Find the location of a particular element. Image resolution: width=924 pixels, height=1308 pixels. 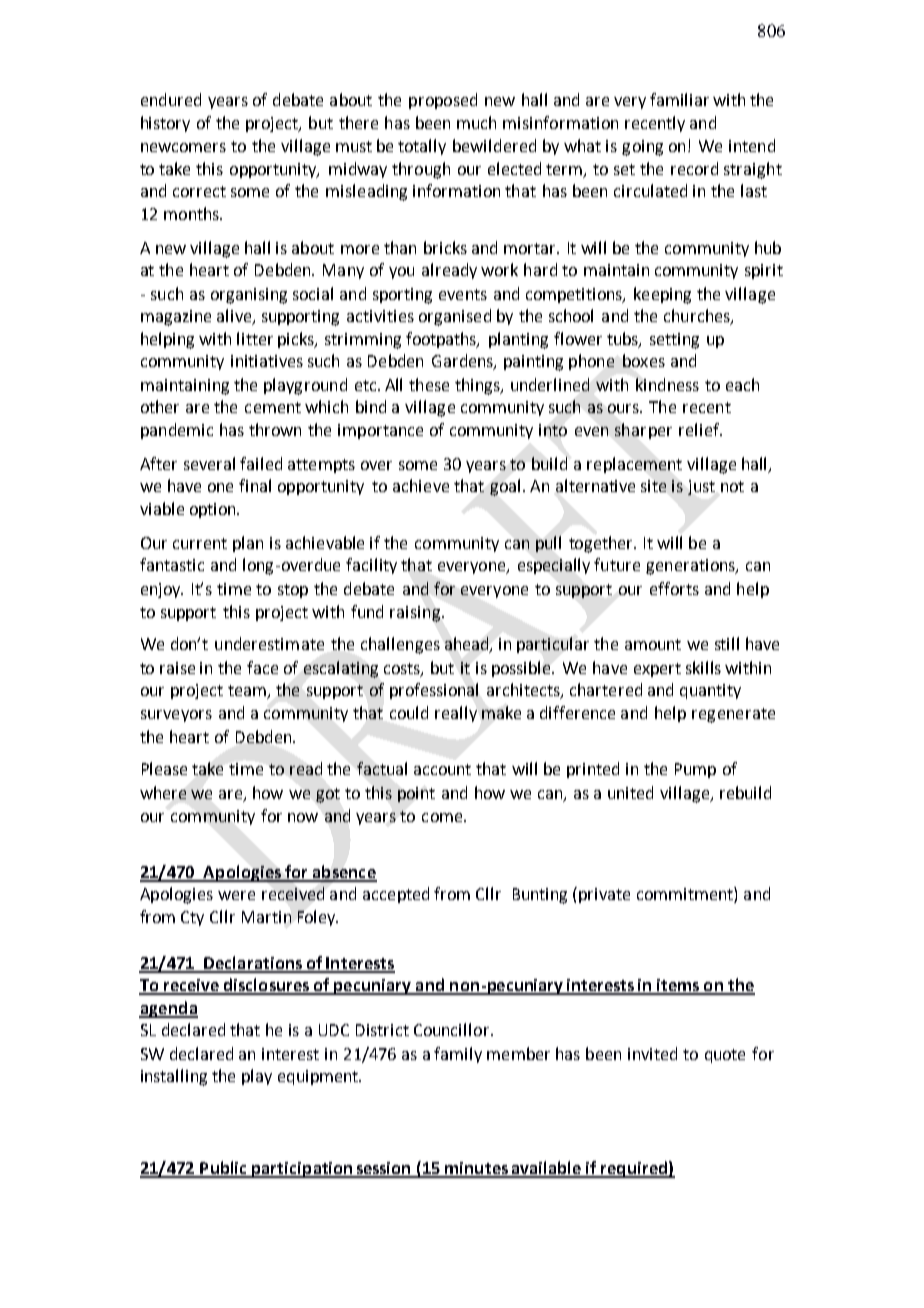

underestimate is located at coordinates (269, 643).
